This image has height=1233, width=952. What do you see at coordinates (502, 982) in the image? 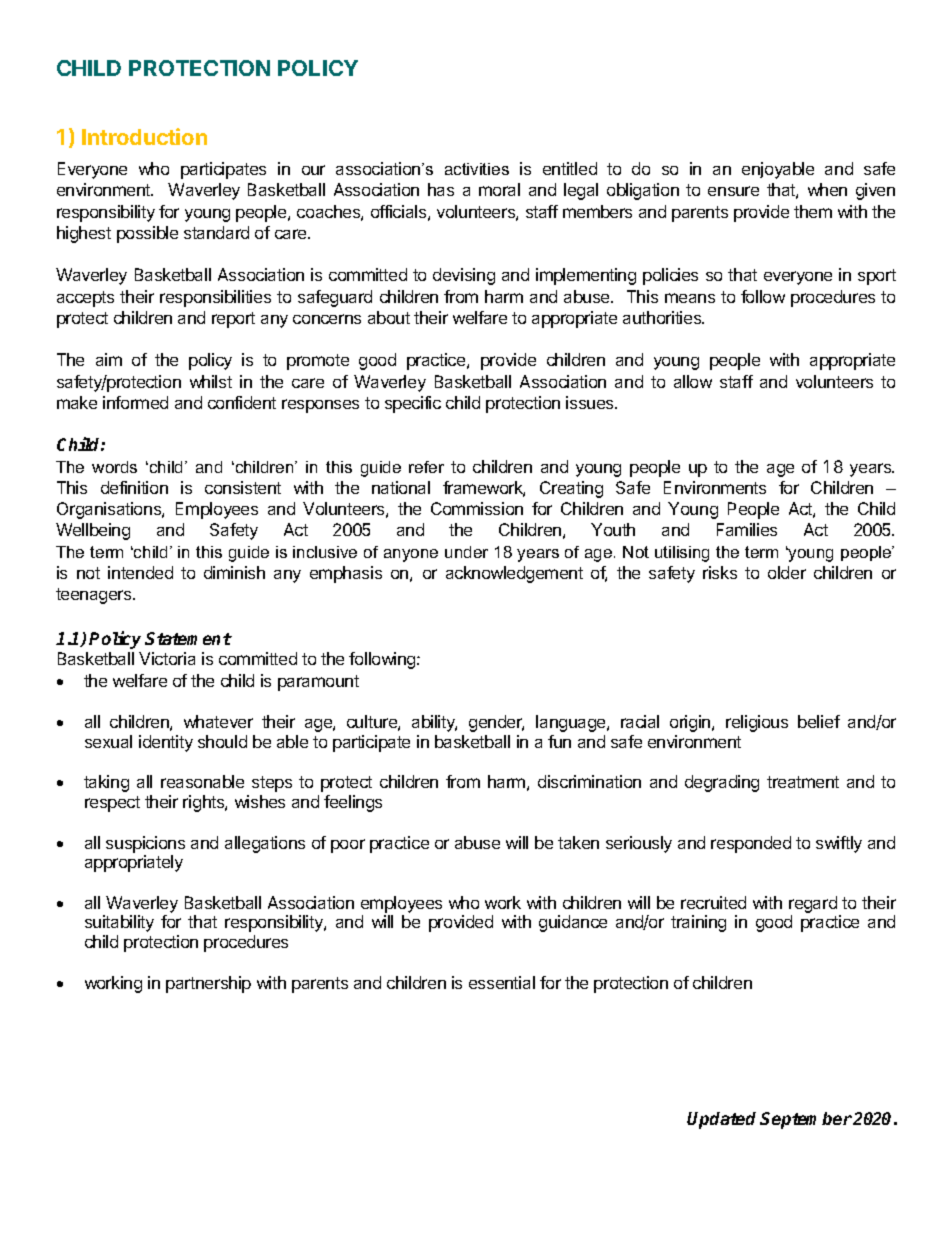
I see `essential` at bounding box center [502, 982].
